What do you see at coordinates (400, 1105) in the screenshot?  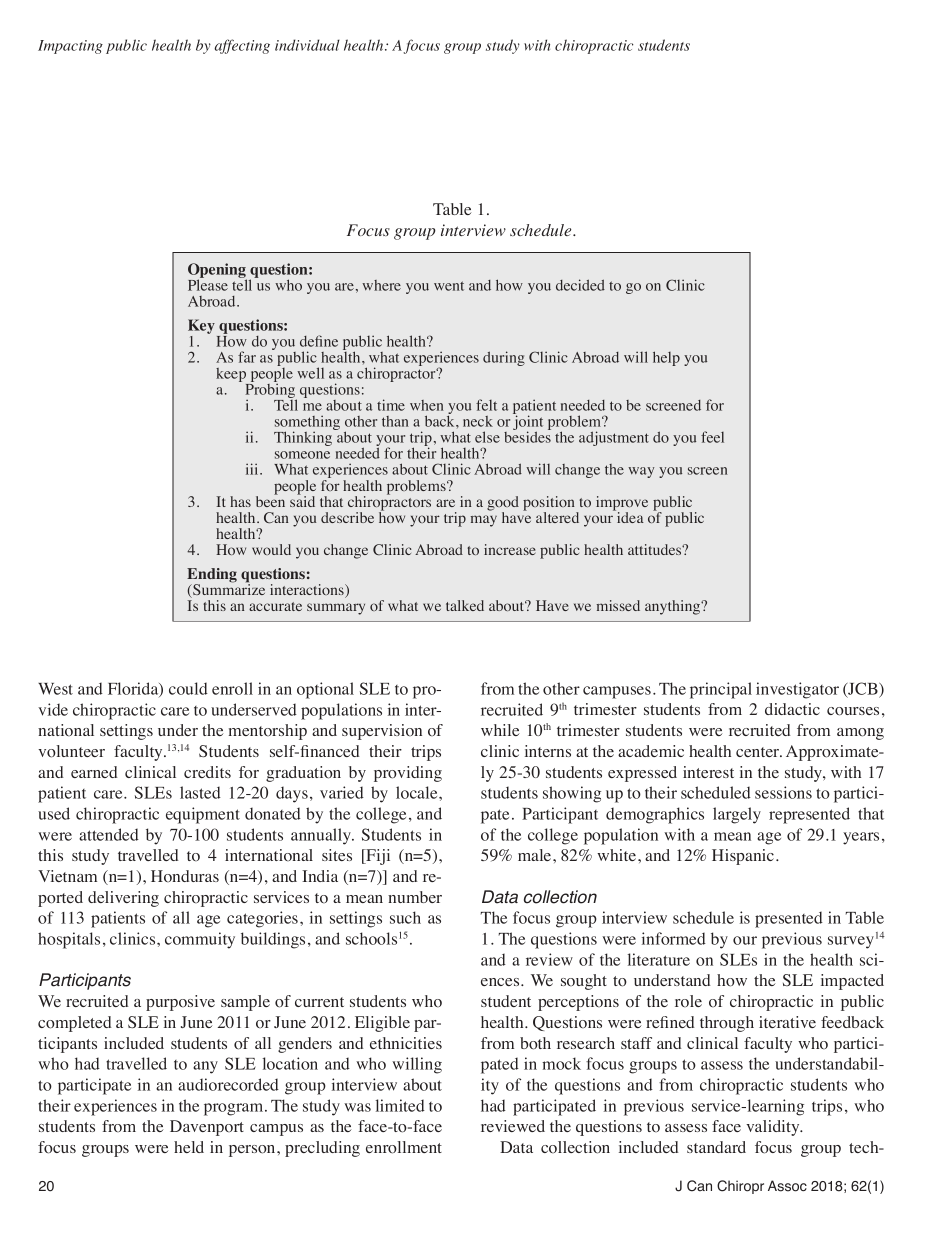 I see `limited` at bounding box center [400, 1105].
